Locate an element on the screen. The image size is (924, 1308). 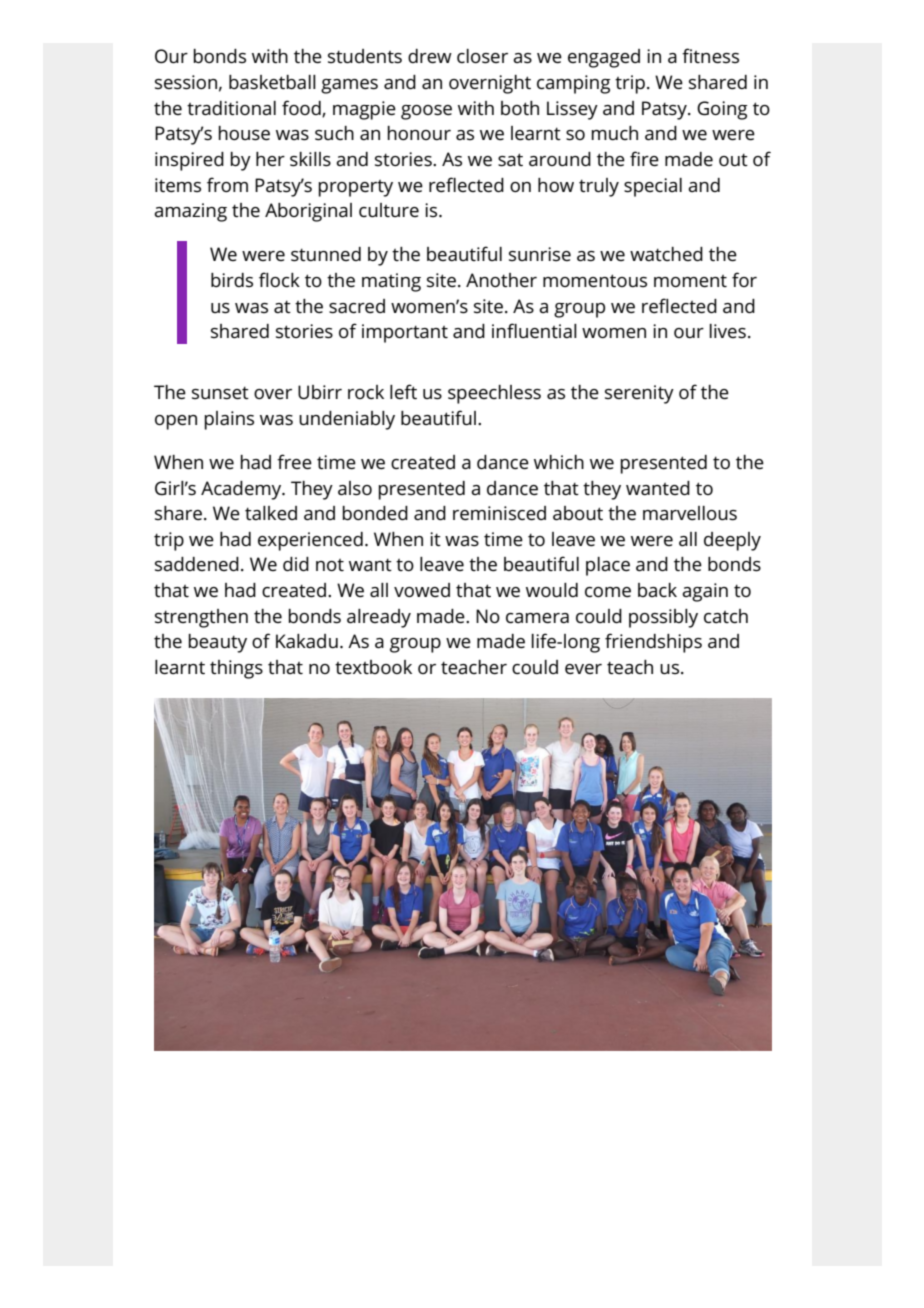
serenity is located at coordinates (639, 394).
